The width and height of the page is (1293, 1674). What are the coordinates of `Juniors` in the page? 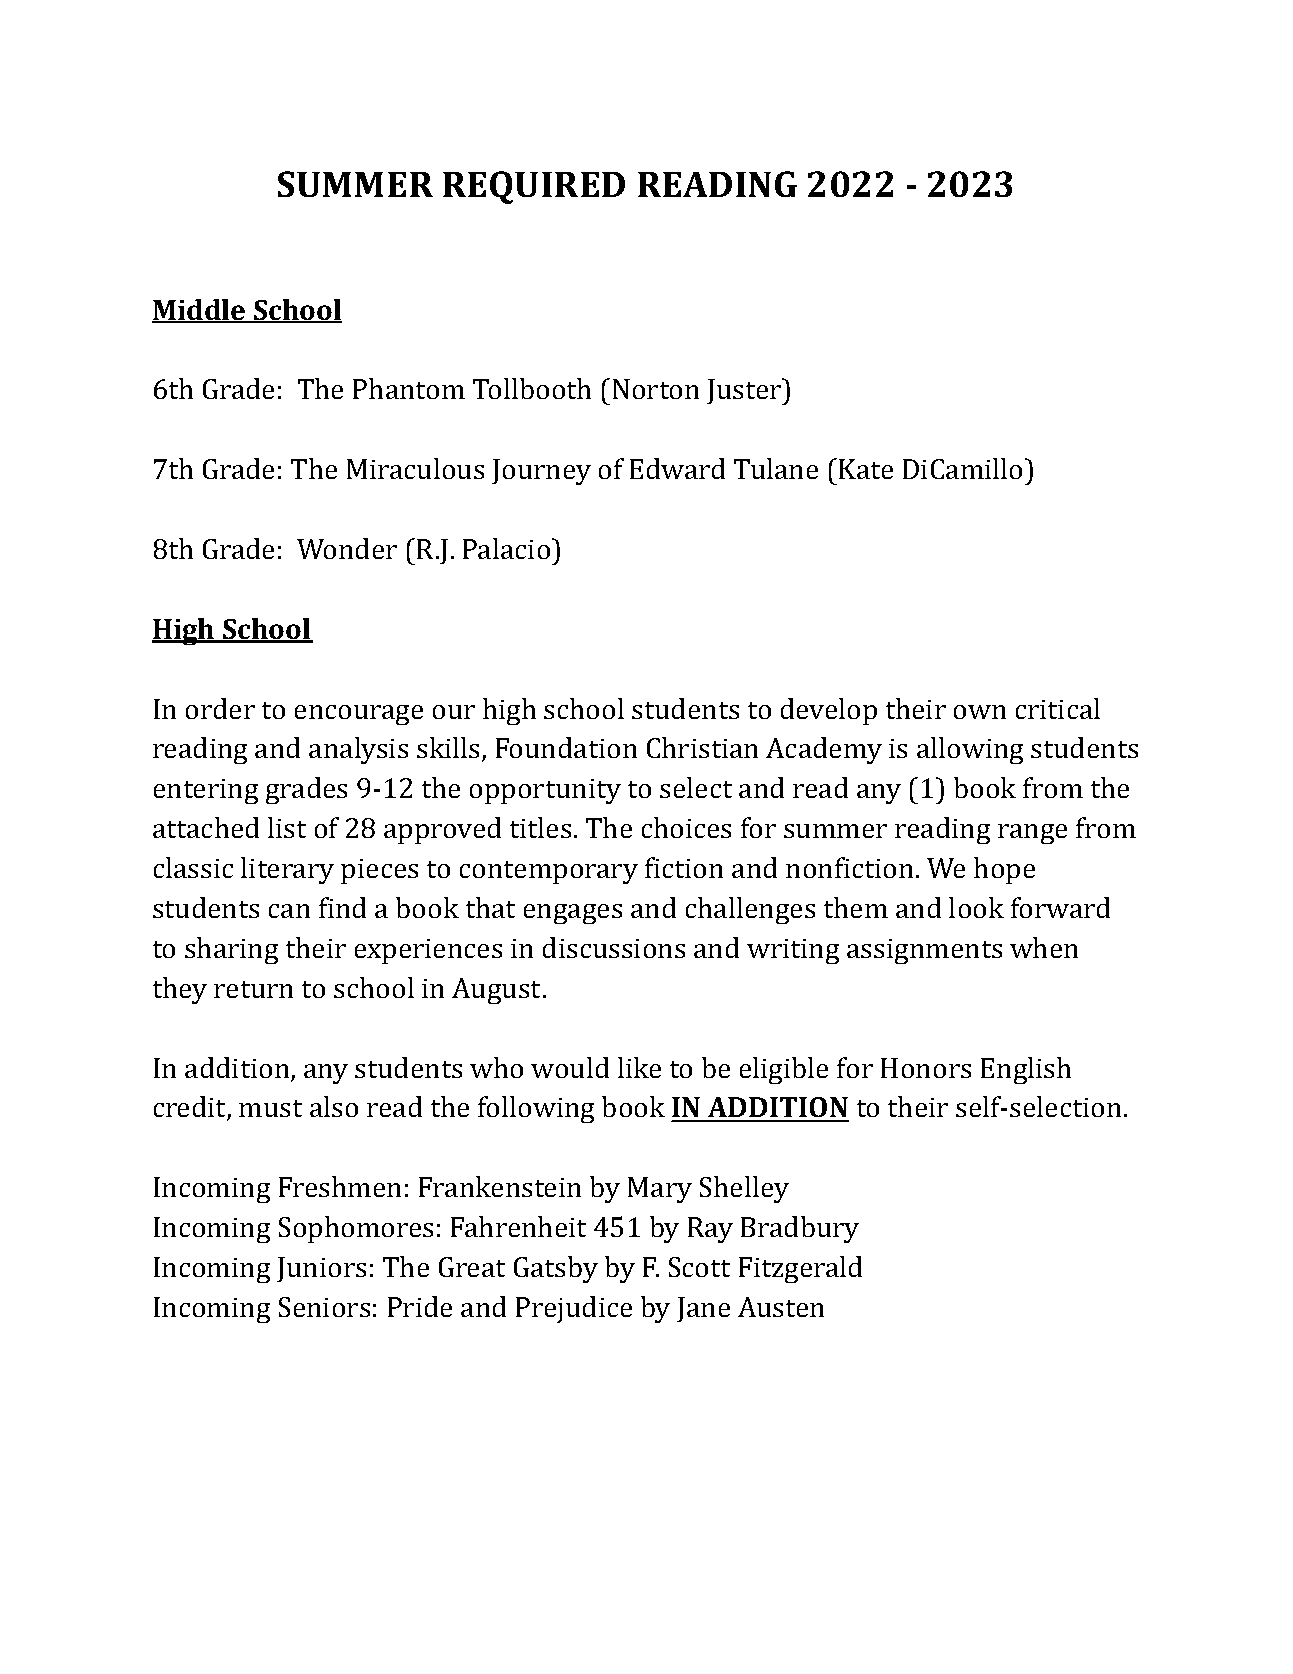 It's located at (321, 1269).
